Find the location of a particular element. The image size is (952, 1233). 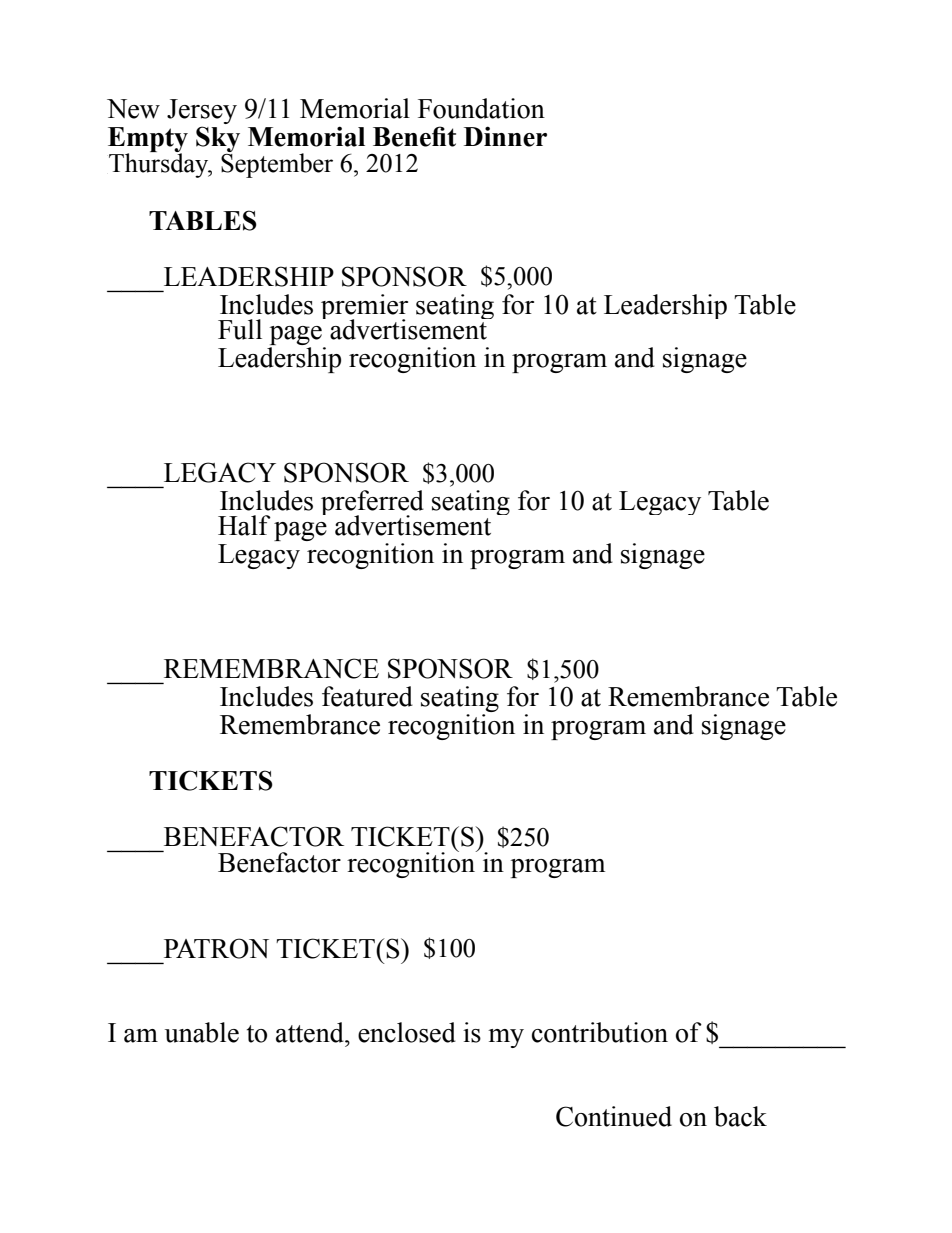

back is located at coordinates (740, 1116).
